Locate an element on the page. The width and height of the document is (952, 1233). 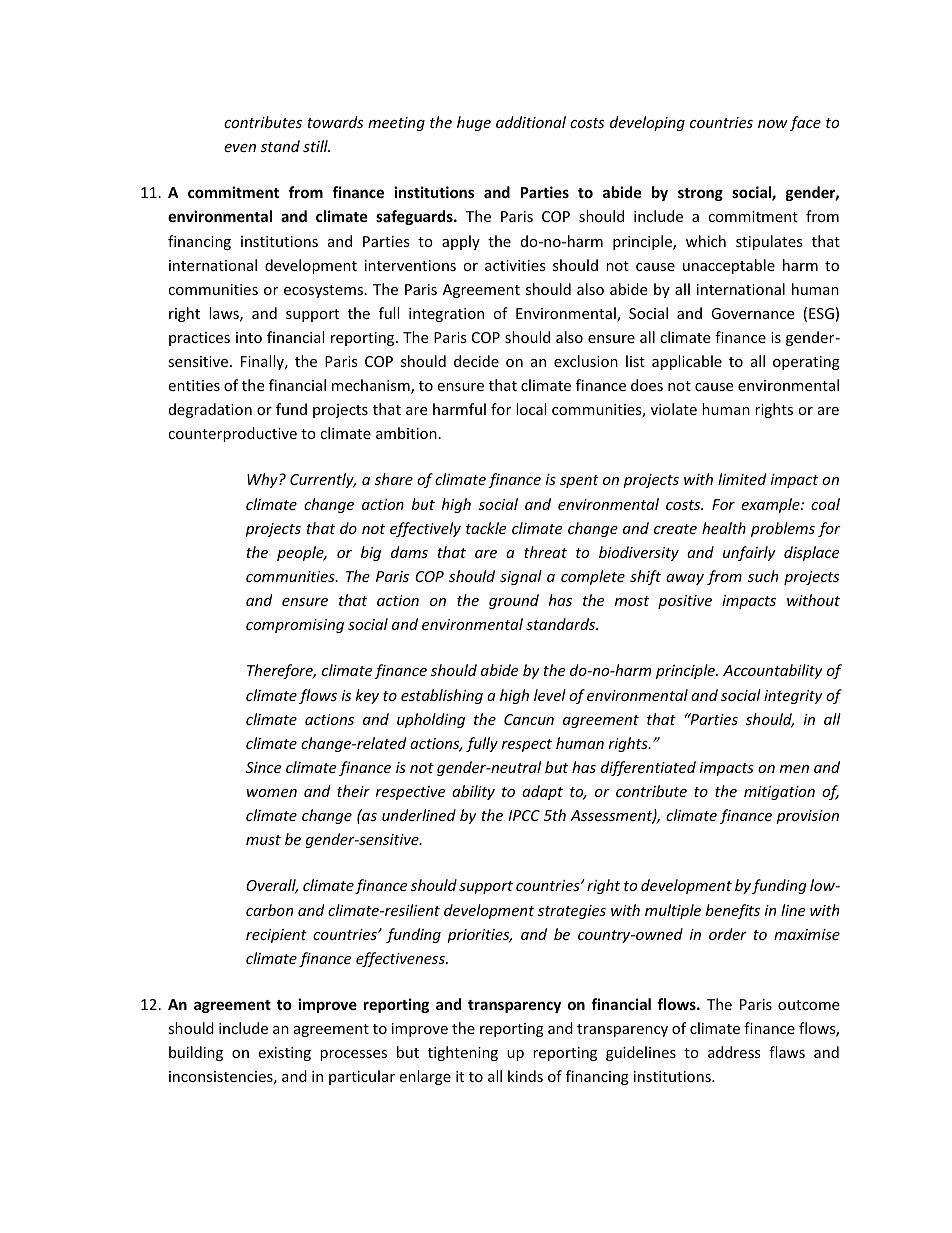
address is located at coordinates (734, 1052).
